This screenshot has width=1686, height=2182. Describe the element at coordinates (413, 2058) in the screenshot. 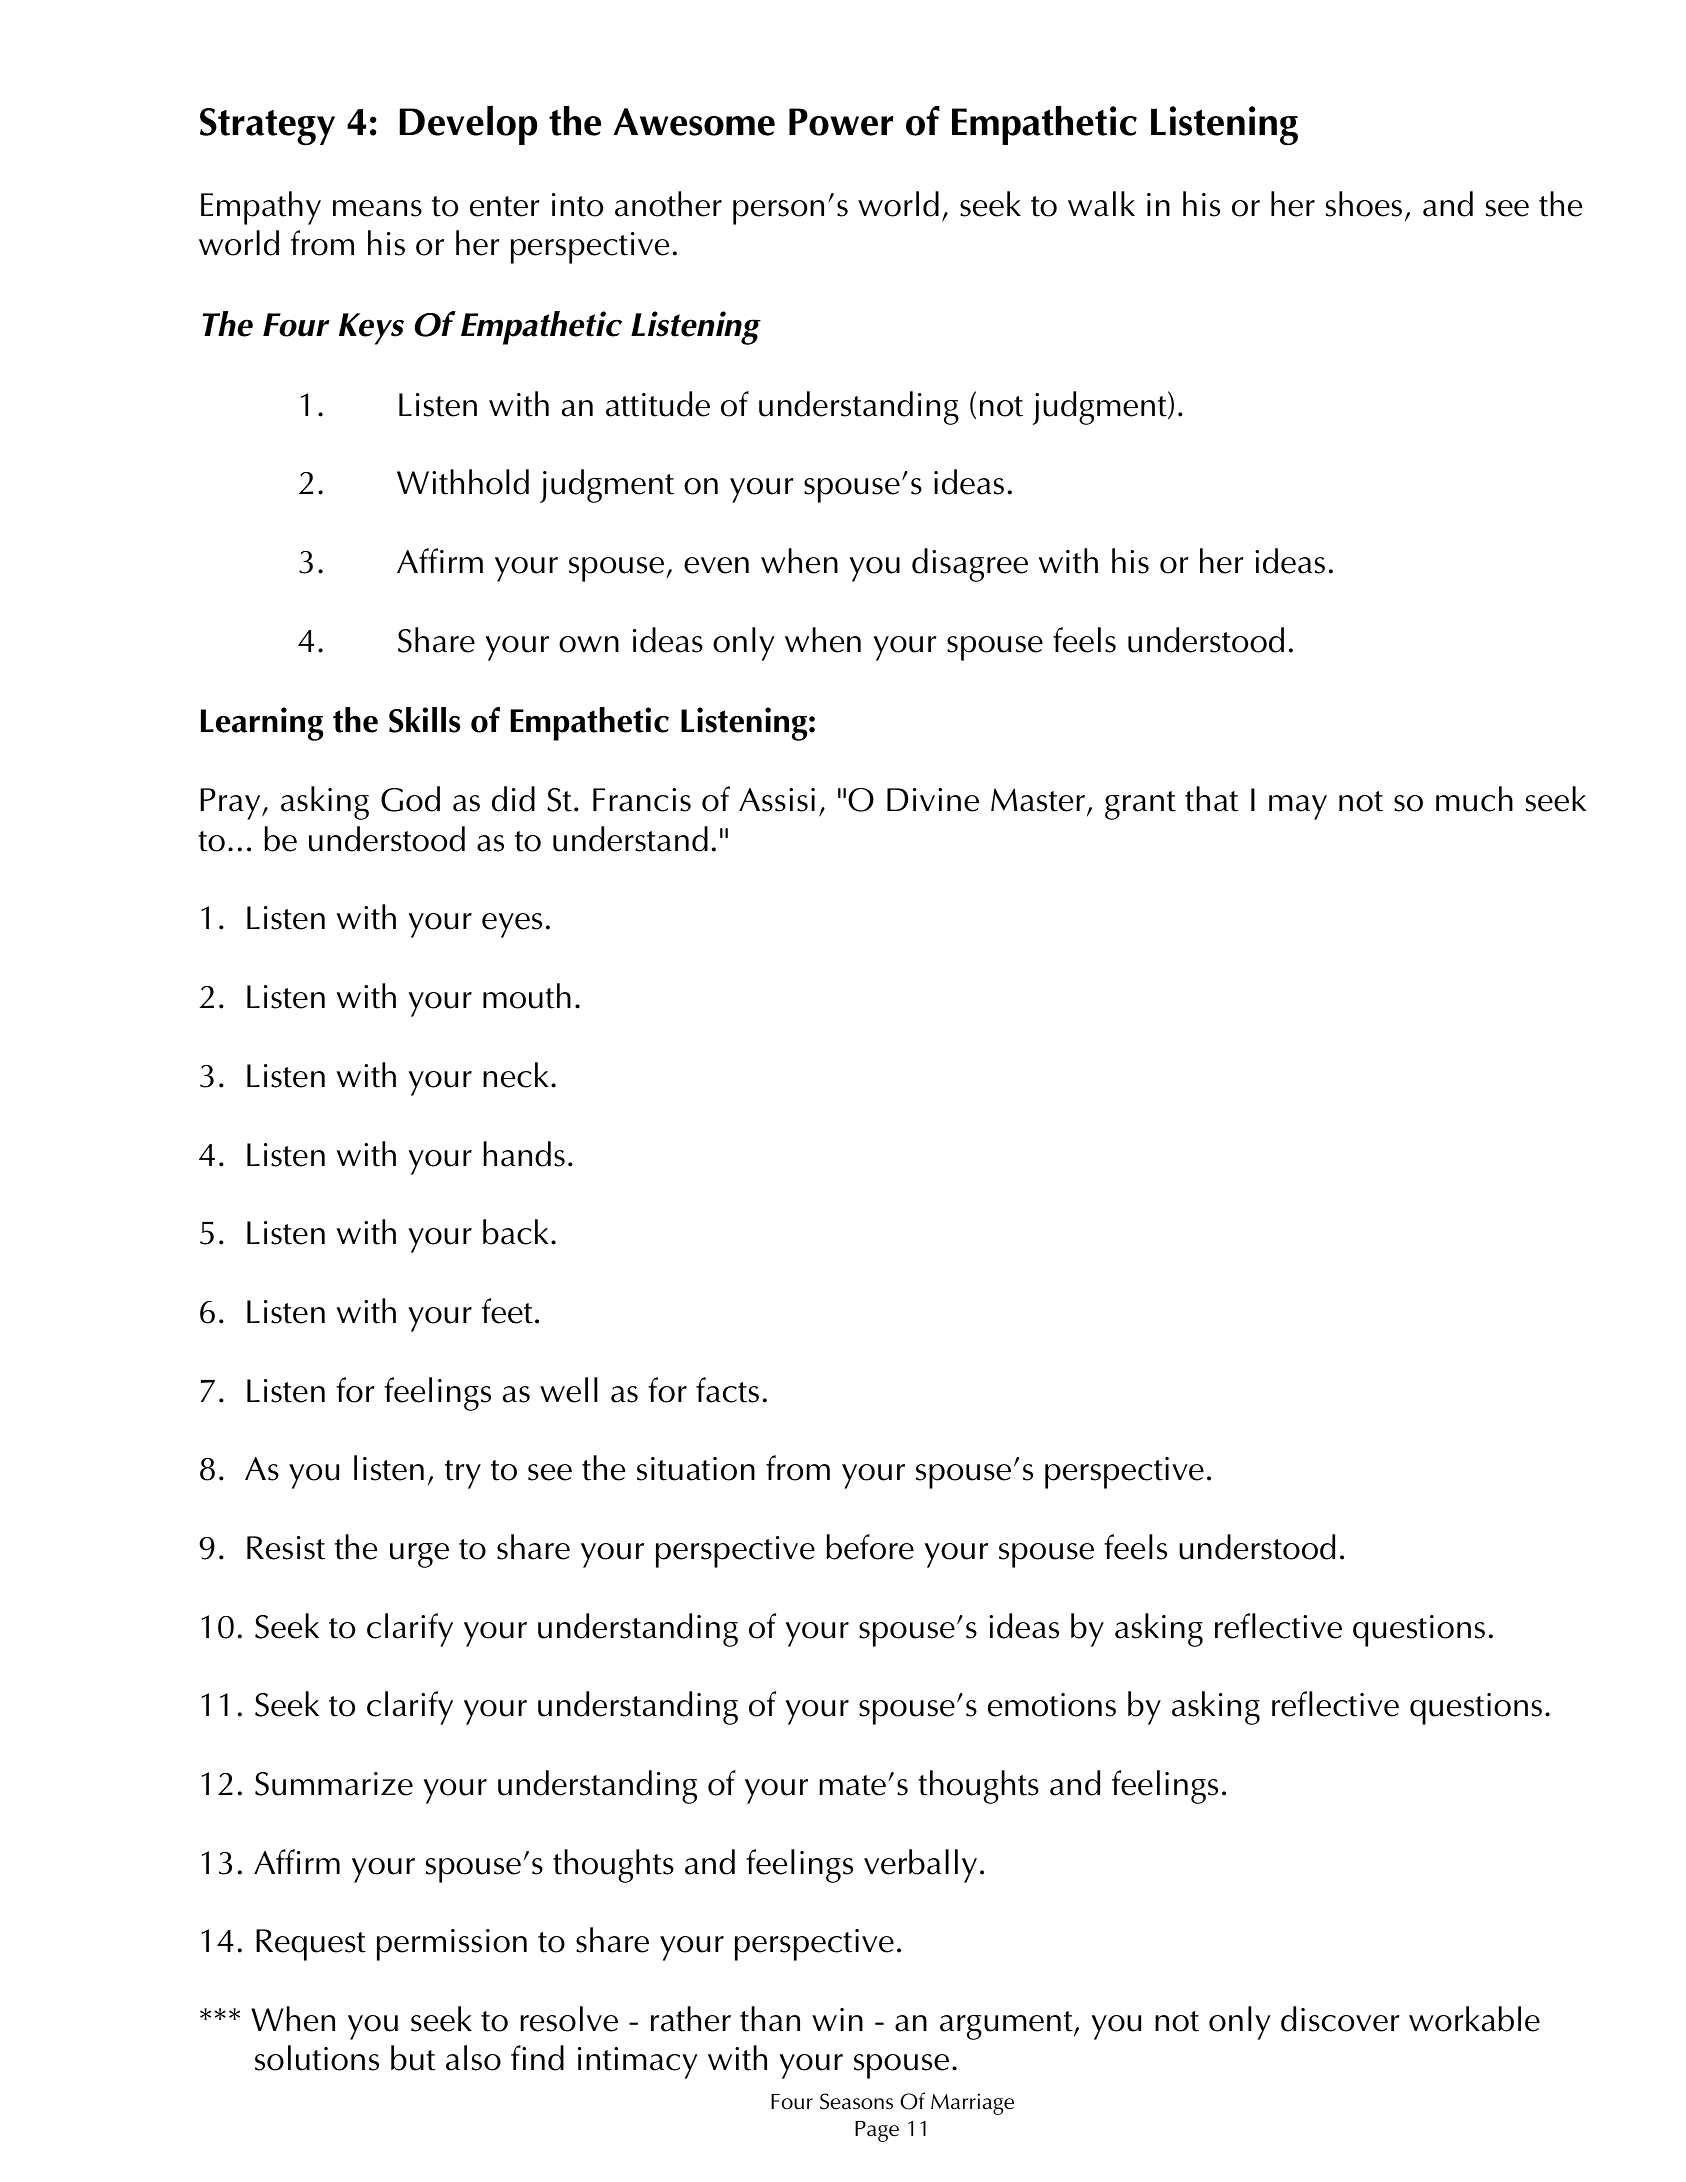

I see `but` at that location.
